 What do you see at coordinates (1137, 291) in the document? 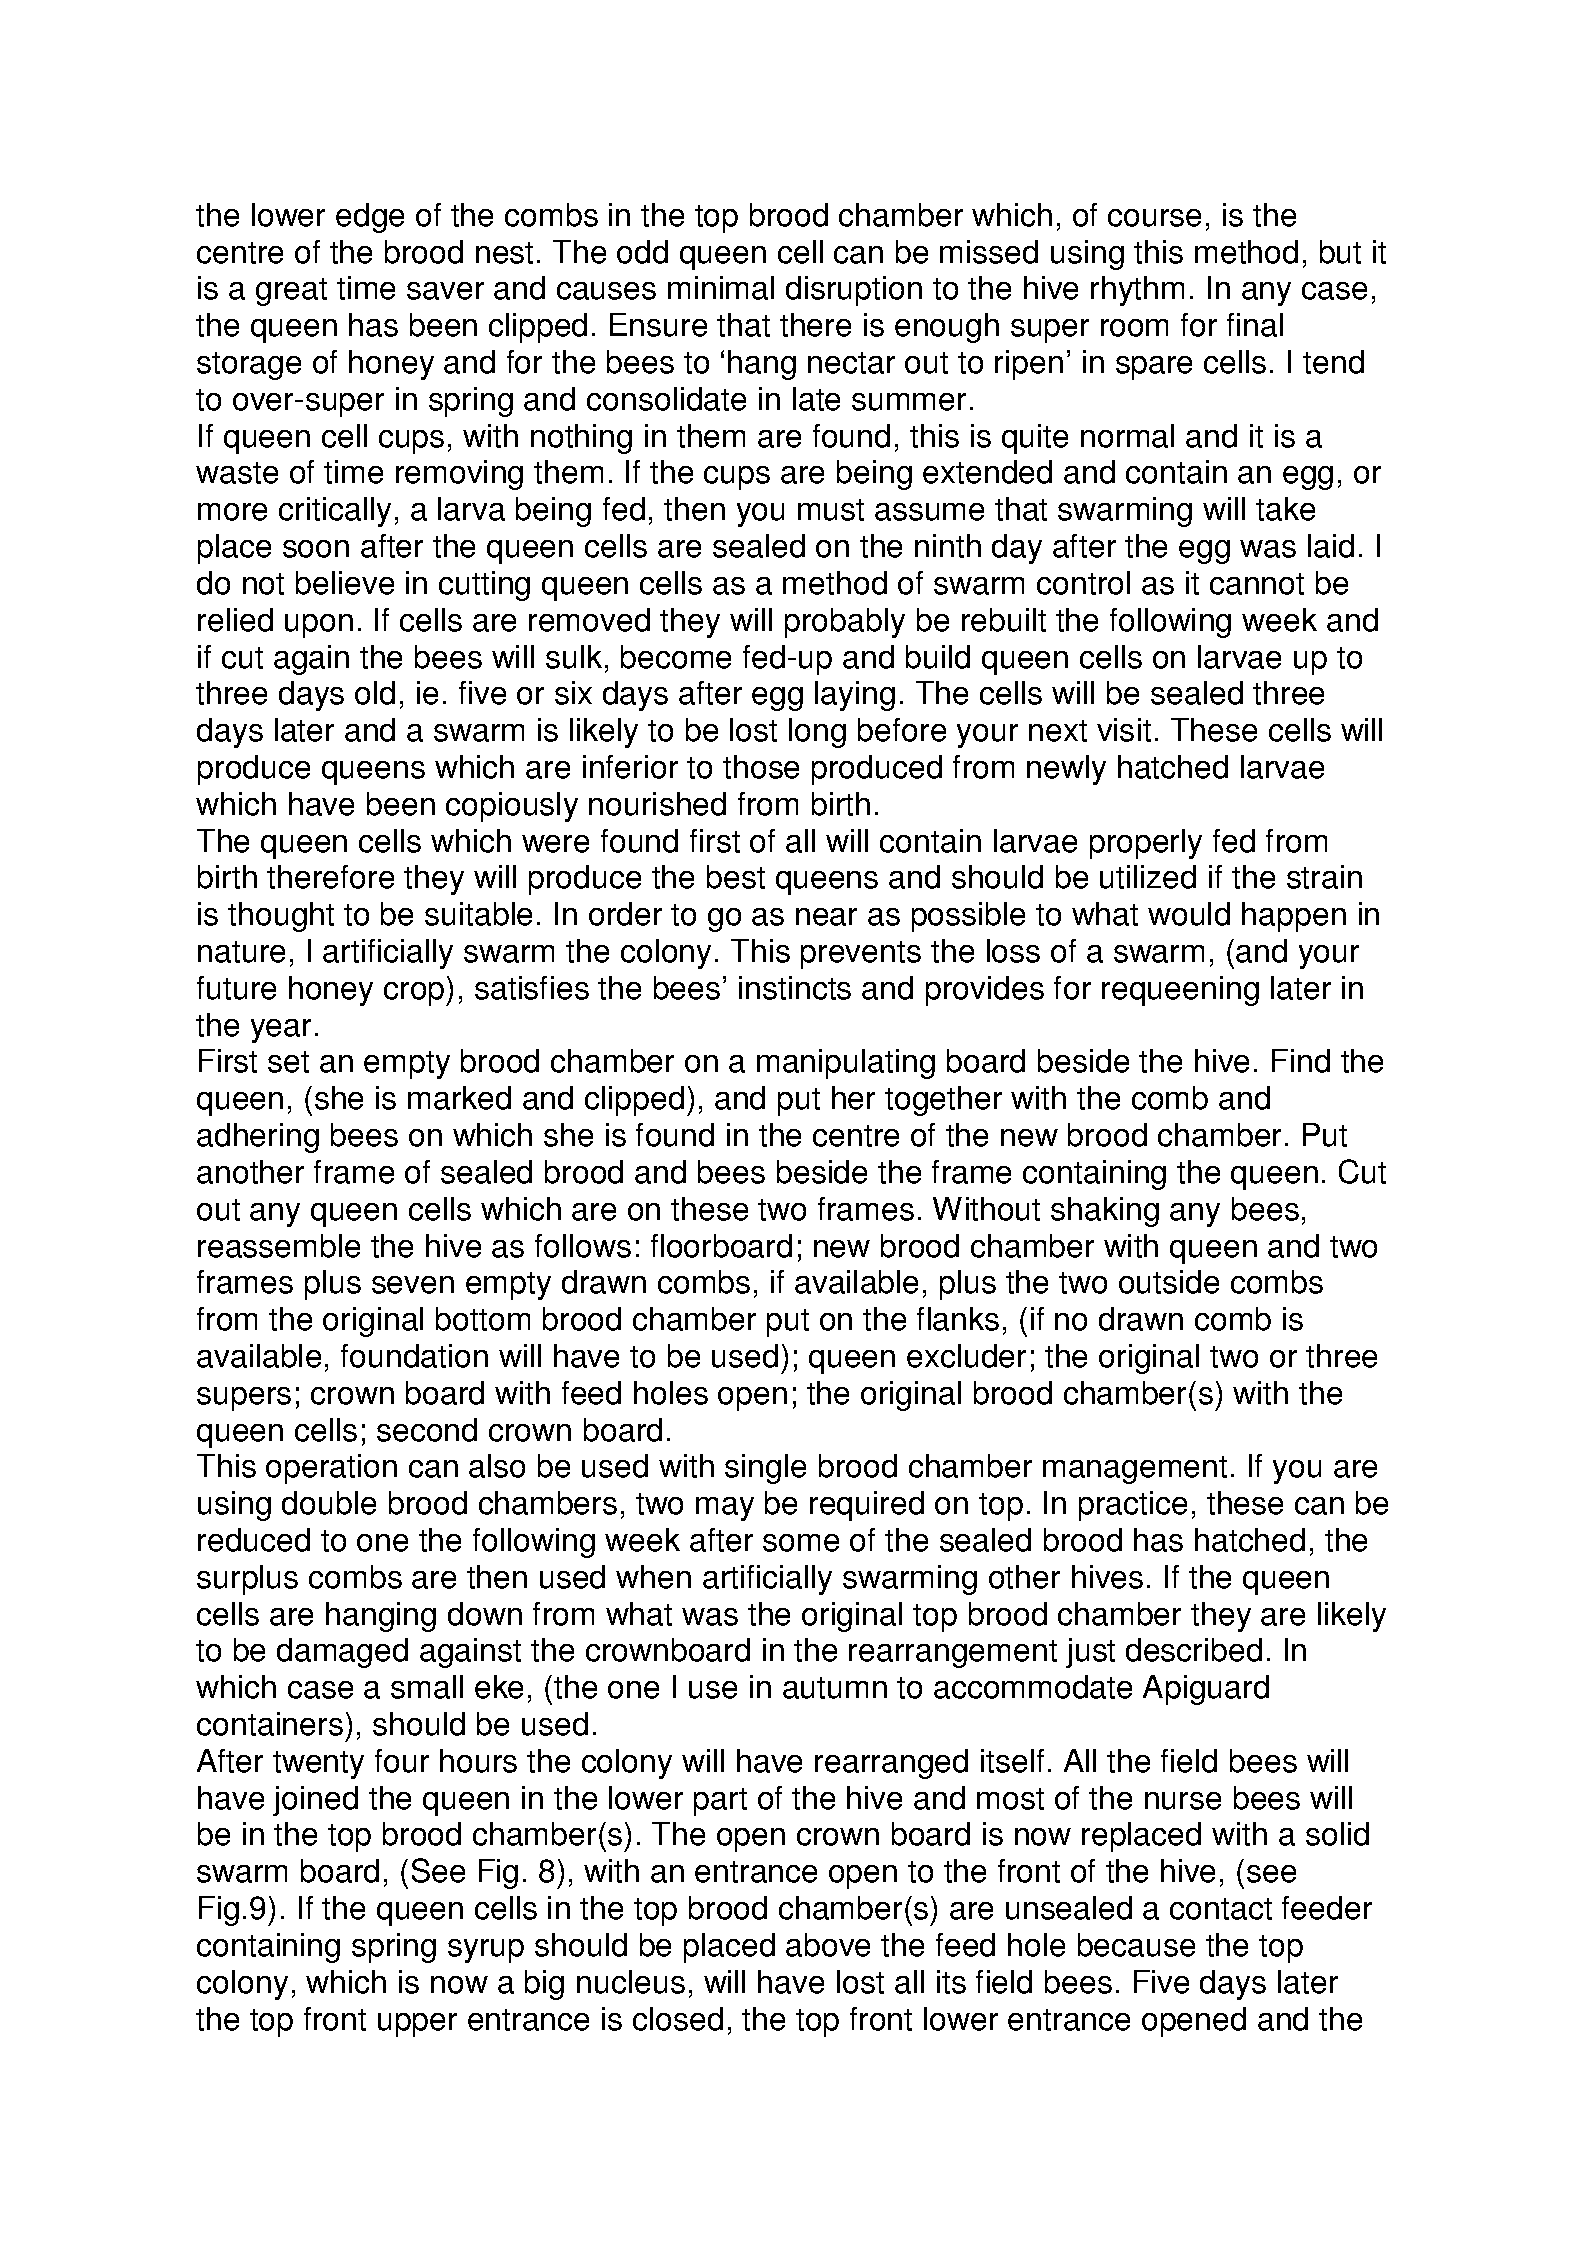
I see `rhythm` at bounding box center [1137, 291].
